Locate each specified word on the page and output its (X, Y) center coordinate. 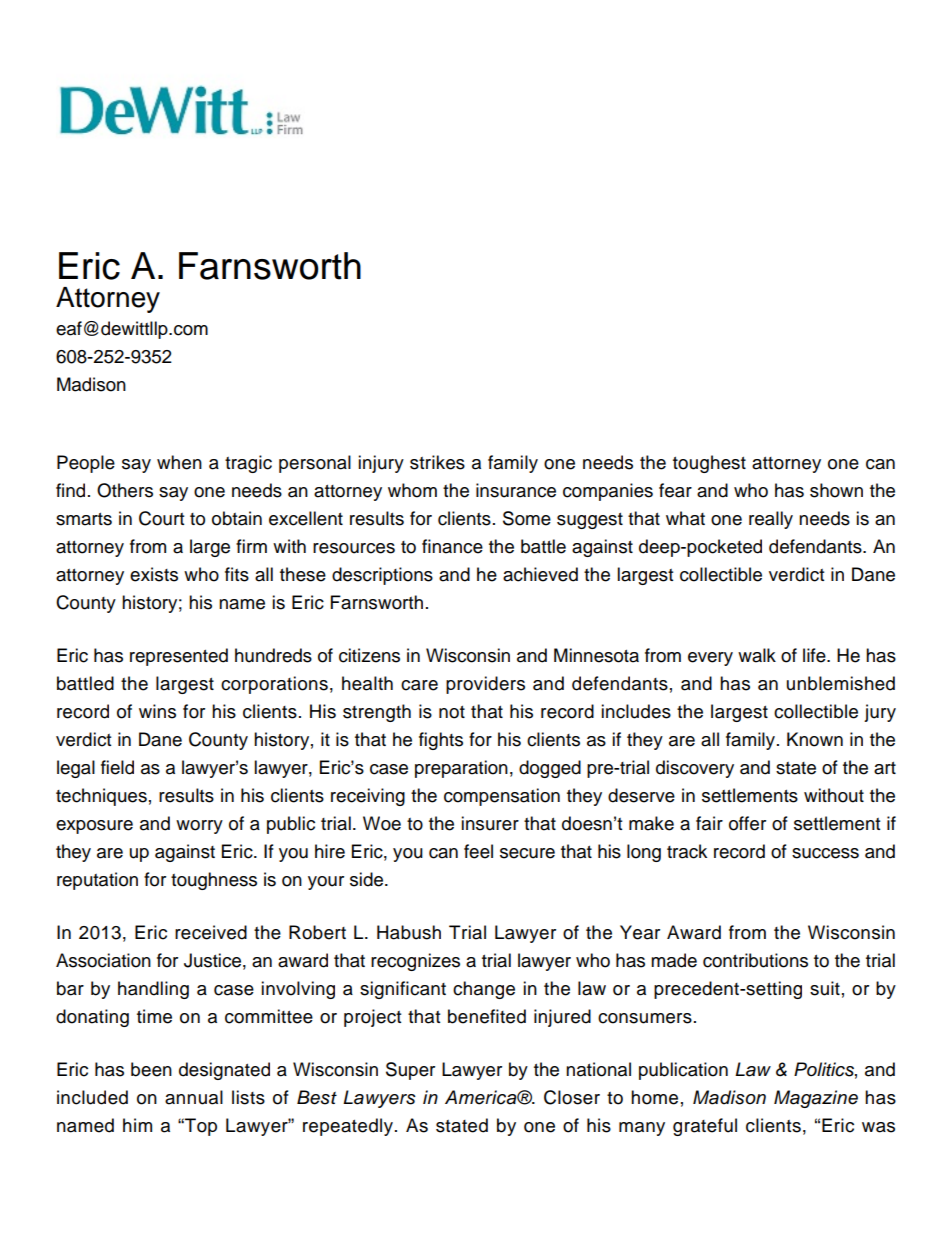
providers (485, 685)
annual (194, 1097)
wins (157, 711)
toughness (214, 881)
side (368, 879)
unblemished (841, 683)
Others (125, 490)
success (825, 853)
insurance (516, 490)
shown (836, 490)
